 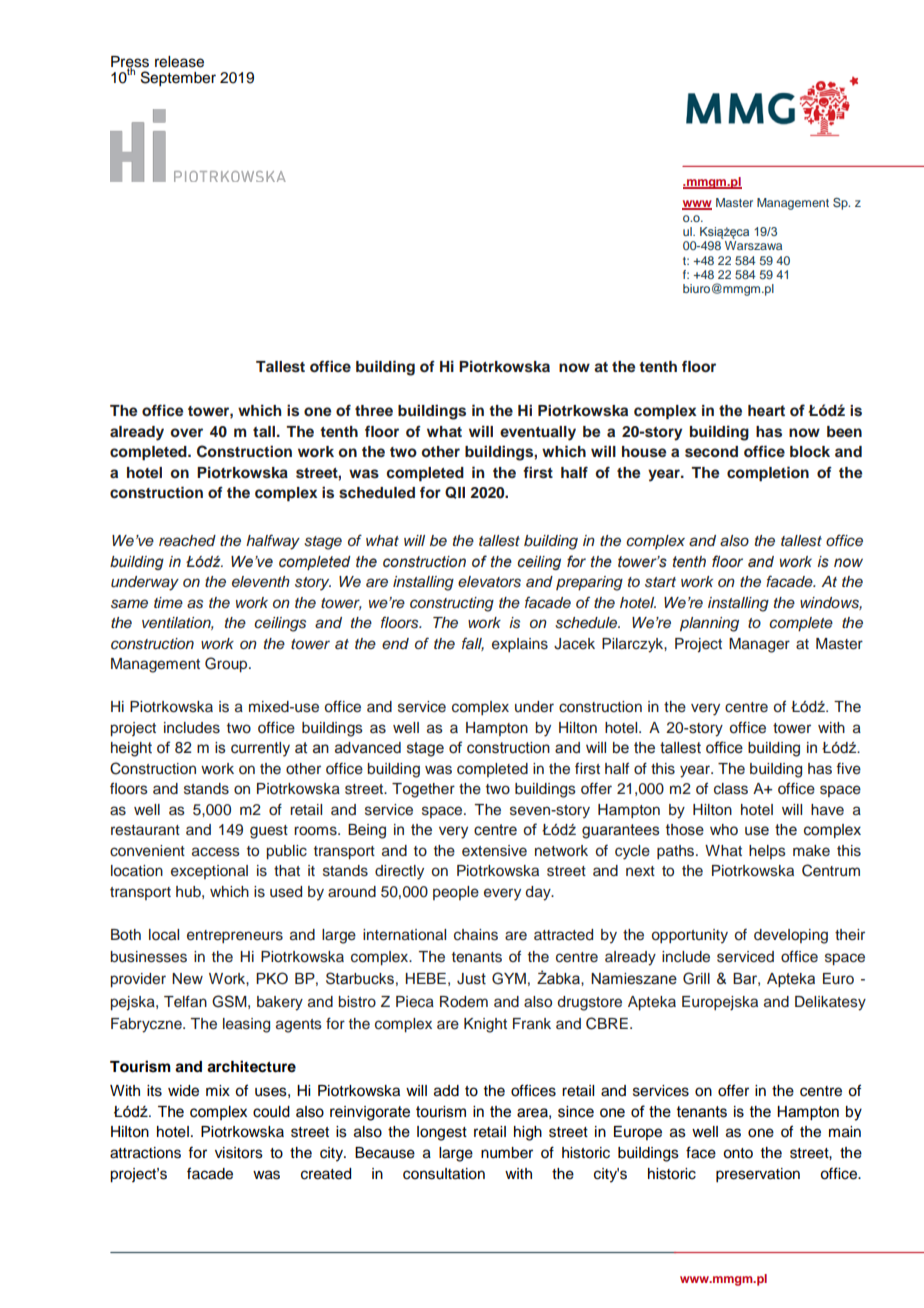 What do you see at coordinates (186, 432) in the screenshot?
I see `over` at bounding box center [186, 432].
